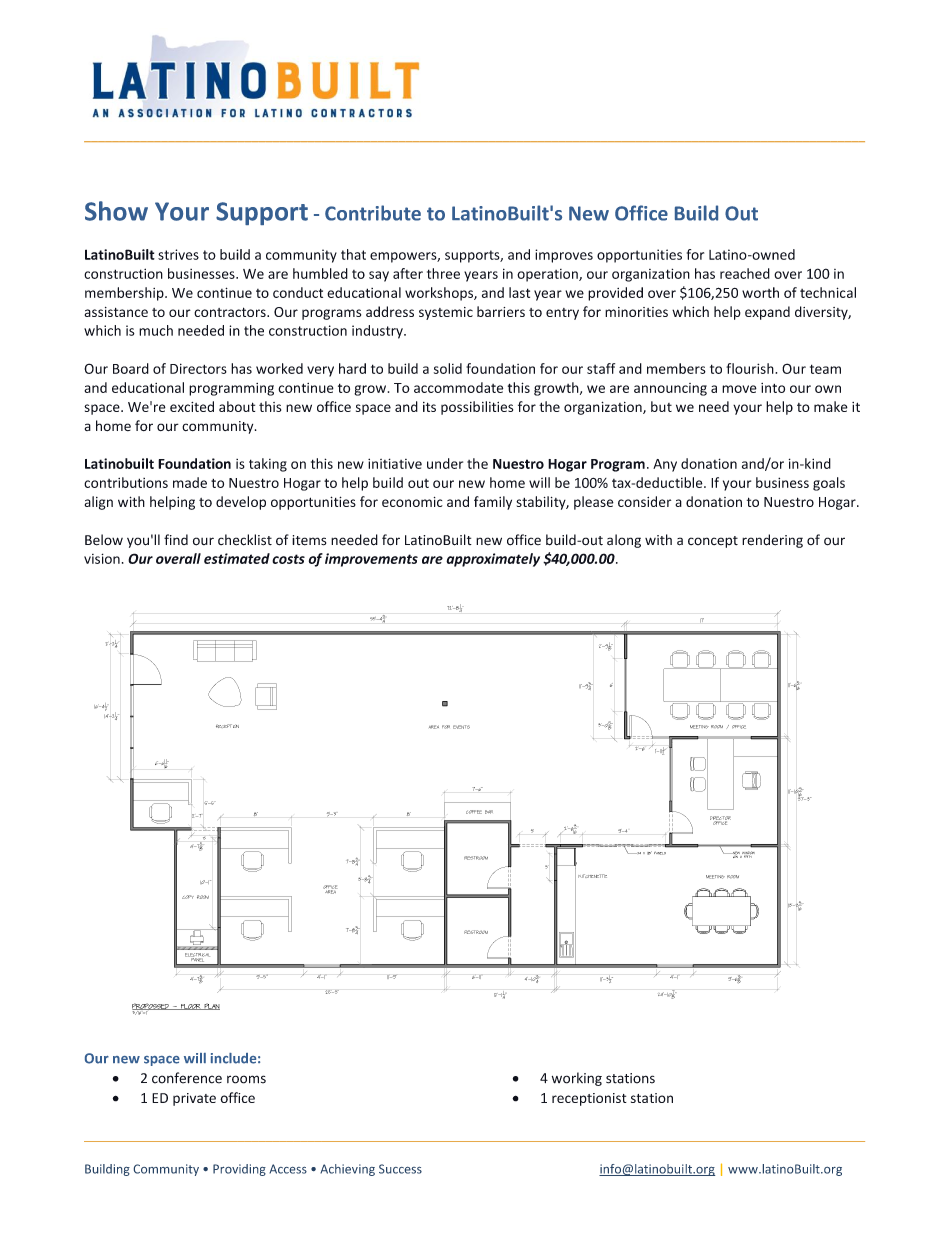 The height and width of the page is (1233, 952). Describe the element at coordinates (192, 406) in the page. I see `excited` at that location.
